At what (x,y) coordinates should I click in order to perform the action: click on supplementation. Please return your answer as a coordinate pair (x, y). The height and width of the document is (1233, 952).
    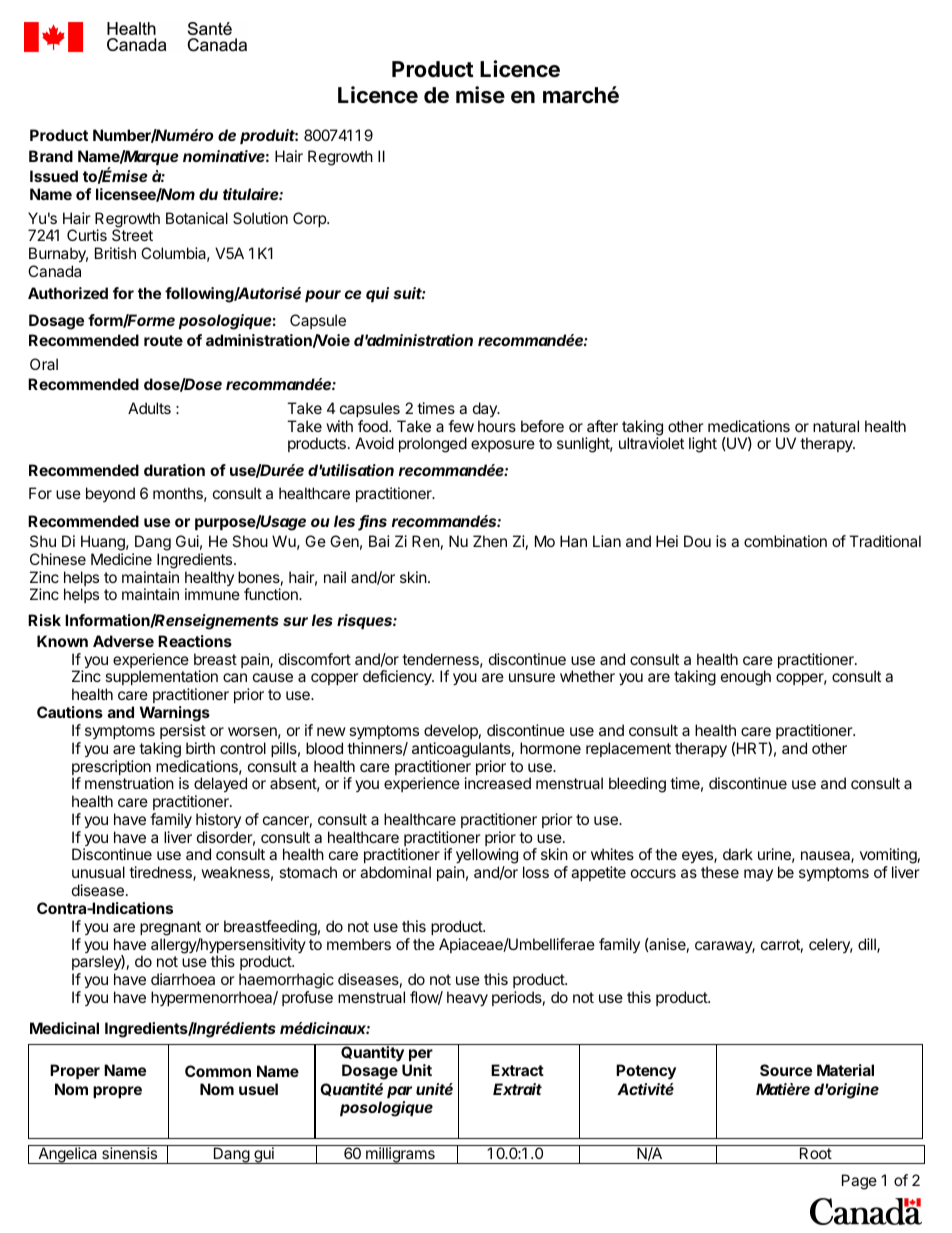
    Looking at the image, I should click on (161, 679).
